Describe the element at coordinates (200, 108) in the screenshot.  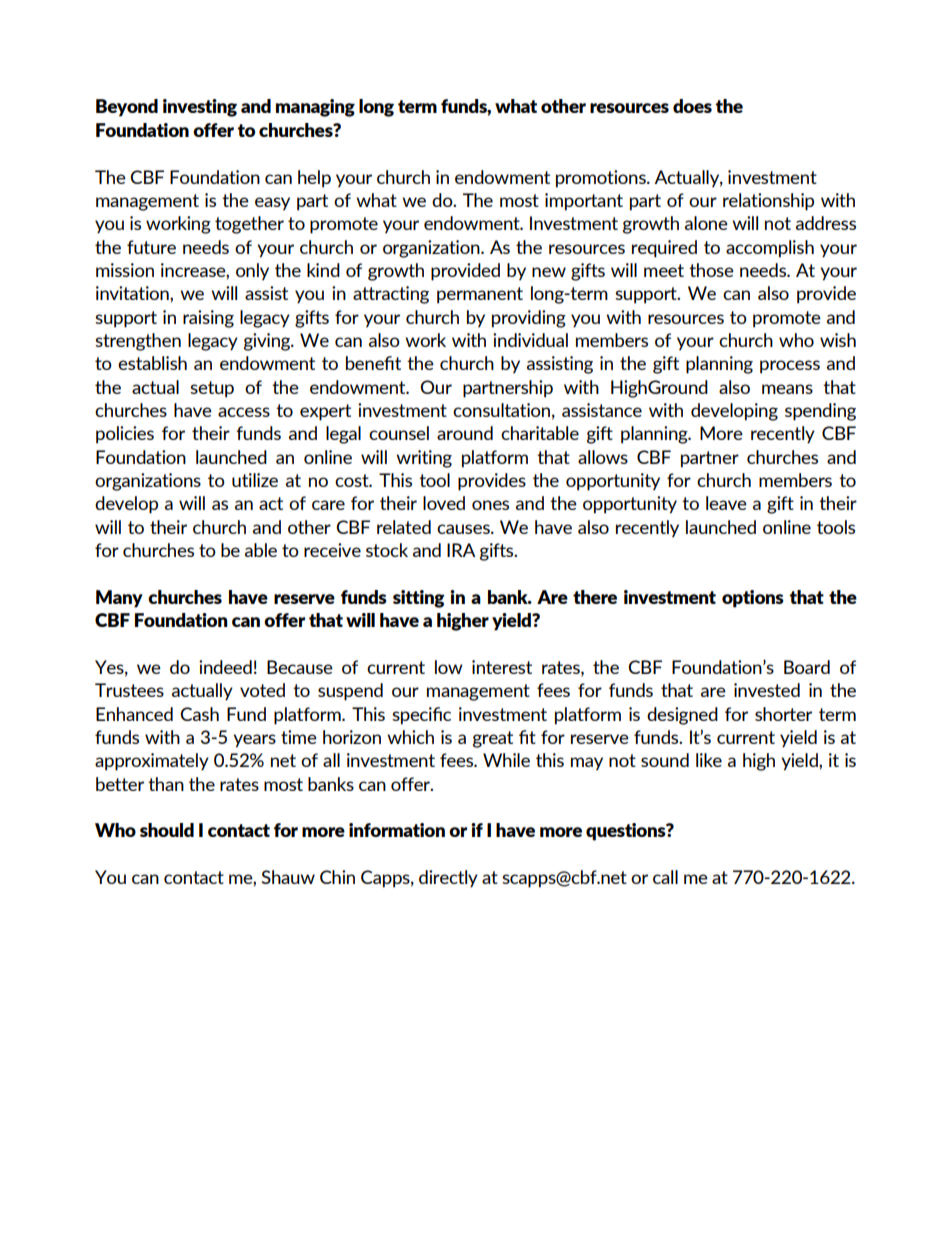
I see `investing` at that location.
